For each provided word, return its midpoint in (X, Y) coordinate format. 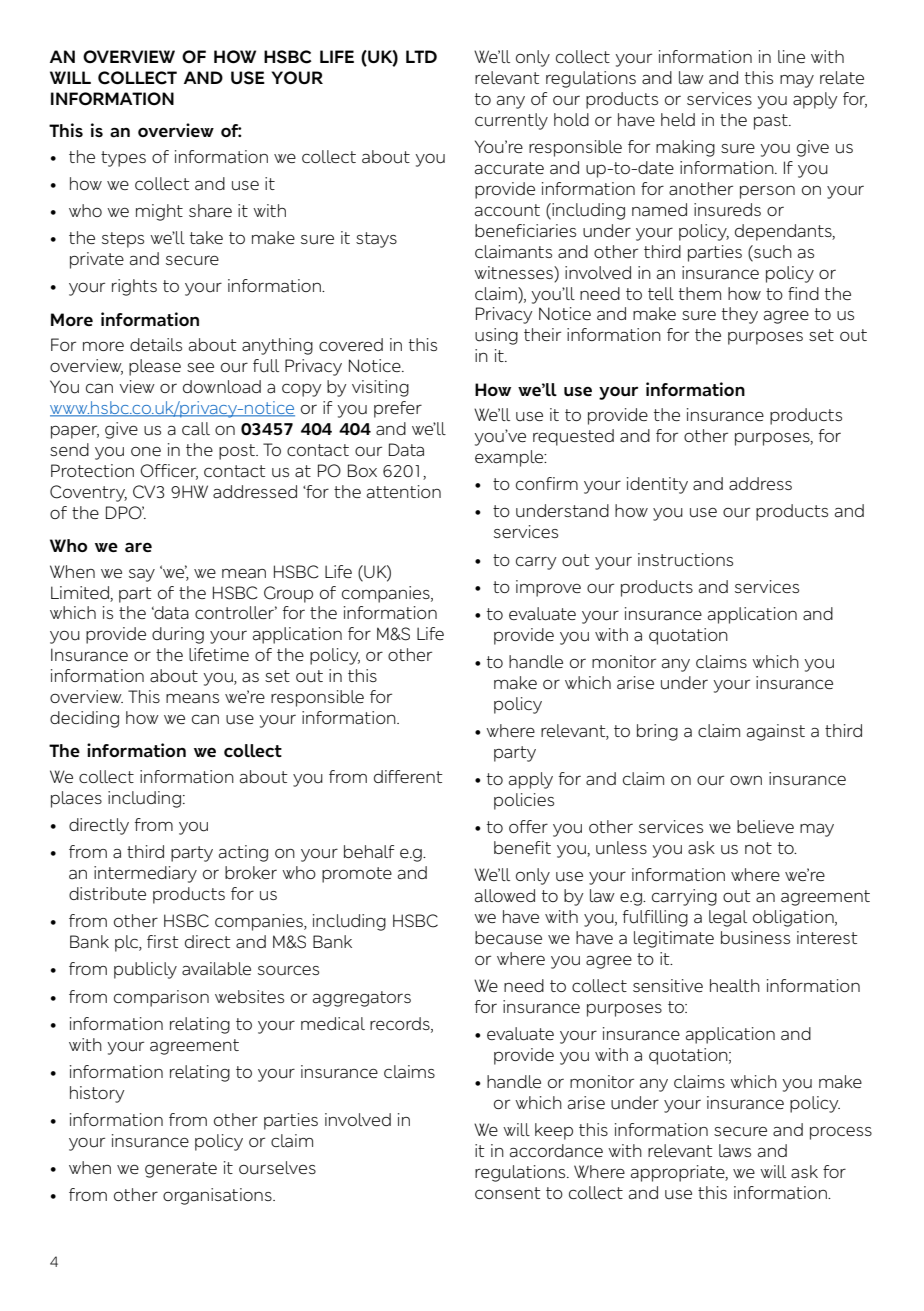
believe (765, 826)
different (408, 776)
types (123, 159)
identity (657, 485)
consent (508, 1193)
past (772, 122)
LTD (421, 56)
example (510, 458)
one (146, 451)
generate (181, 1170)
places (76, 799)
